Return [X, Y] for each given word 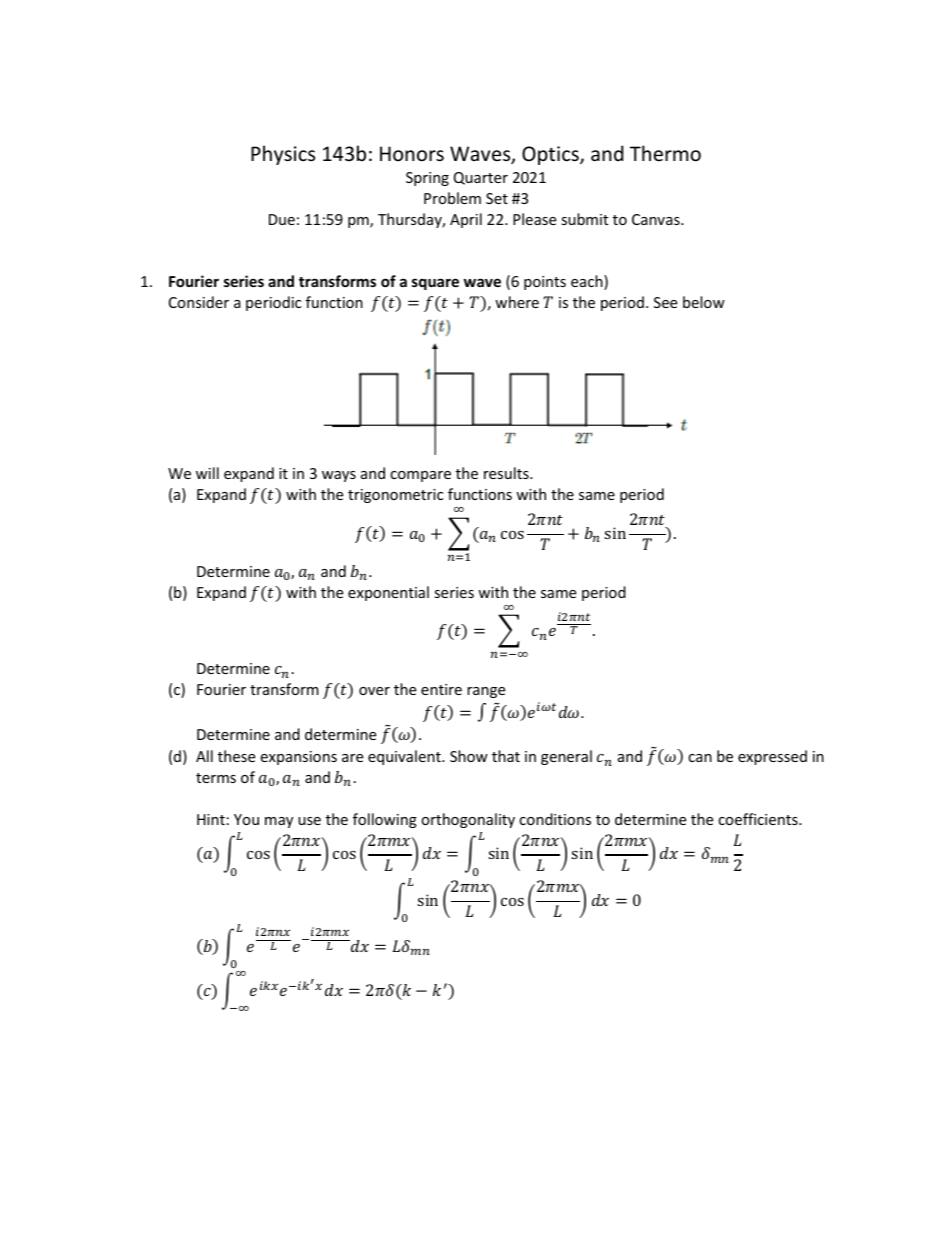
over [374, 691]
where [517, 302]
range [486, 692]
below [704, 302]
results [507, 473]
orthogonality [468, 820]
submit [584, 219]
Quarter [481, 178]
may [279, 822]
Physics [283, 155]
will [207, 473]
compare [420, 476]
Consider [199, 302]
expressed [772, 757]
